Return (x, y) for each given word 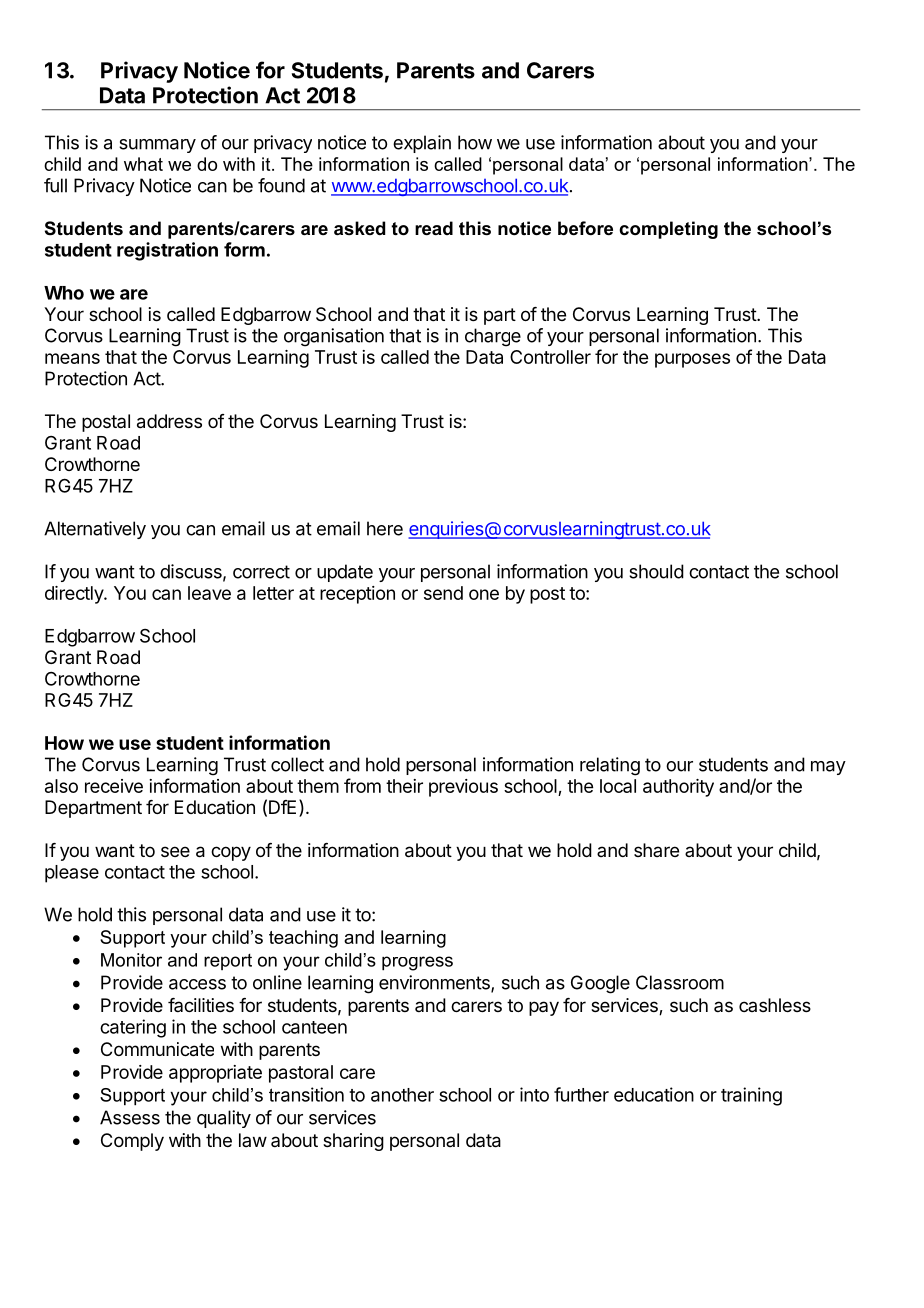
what (143, 164)
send (443, 593)
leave (209, 593)
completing (668, 230)
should (656, 571)
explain (422, 144)
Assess (130, 1117)
